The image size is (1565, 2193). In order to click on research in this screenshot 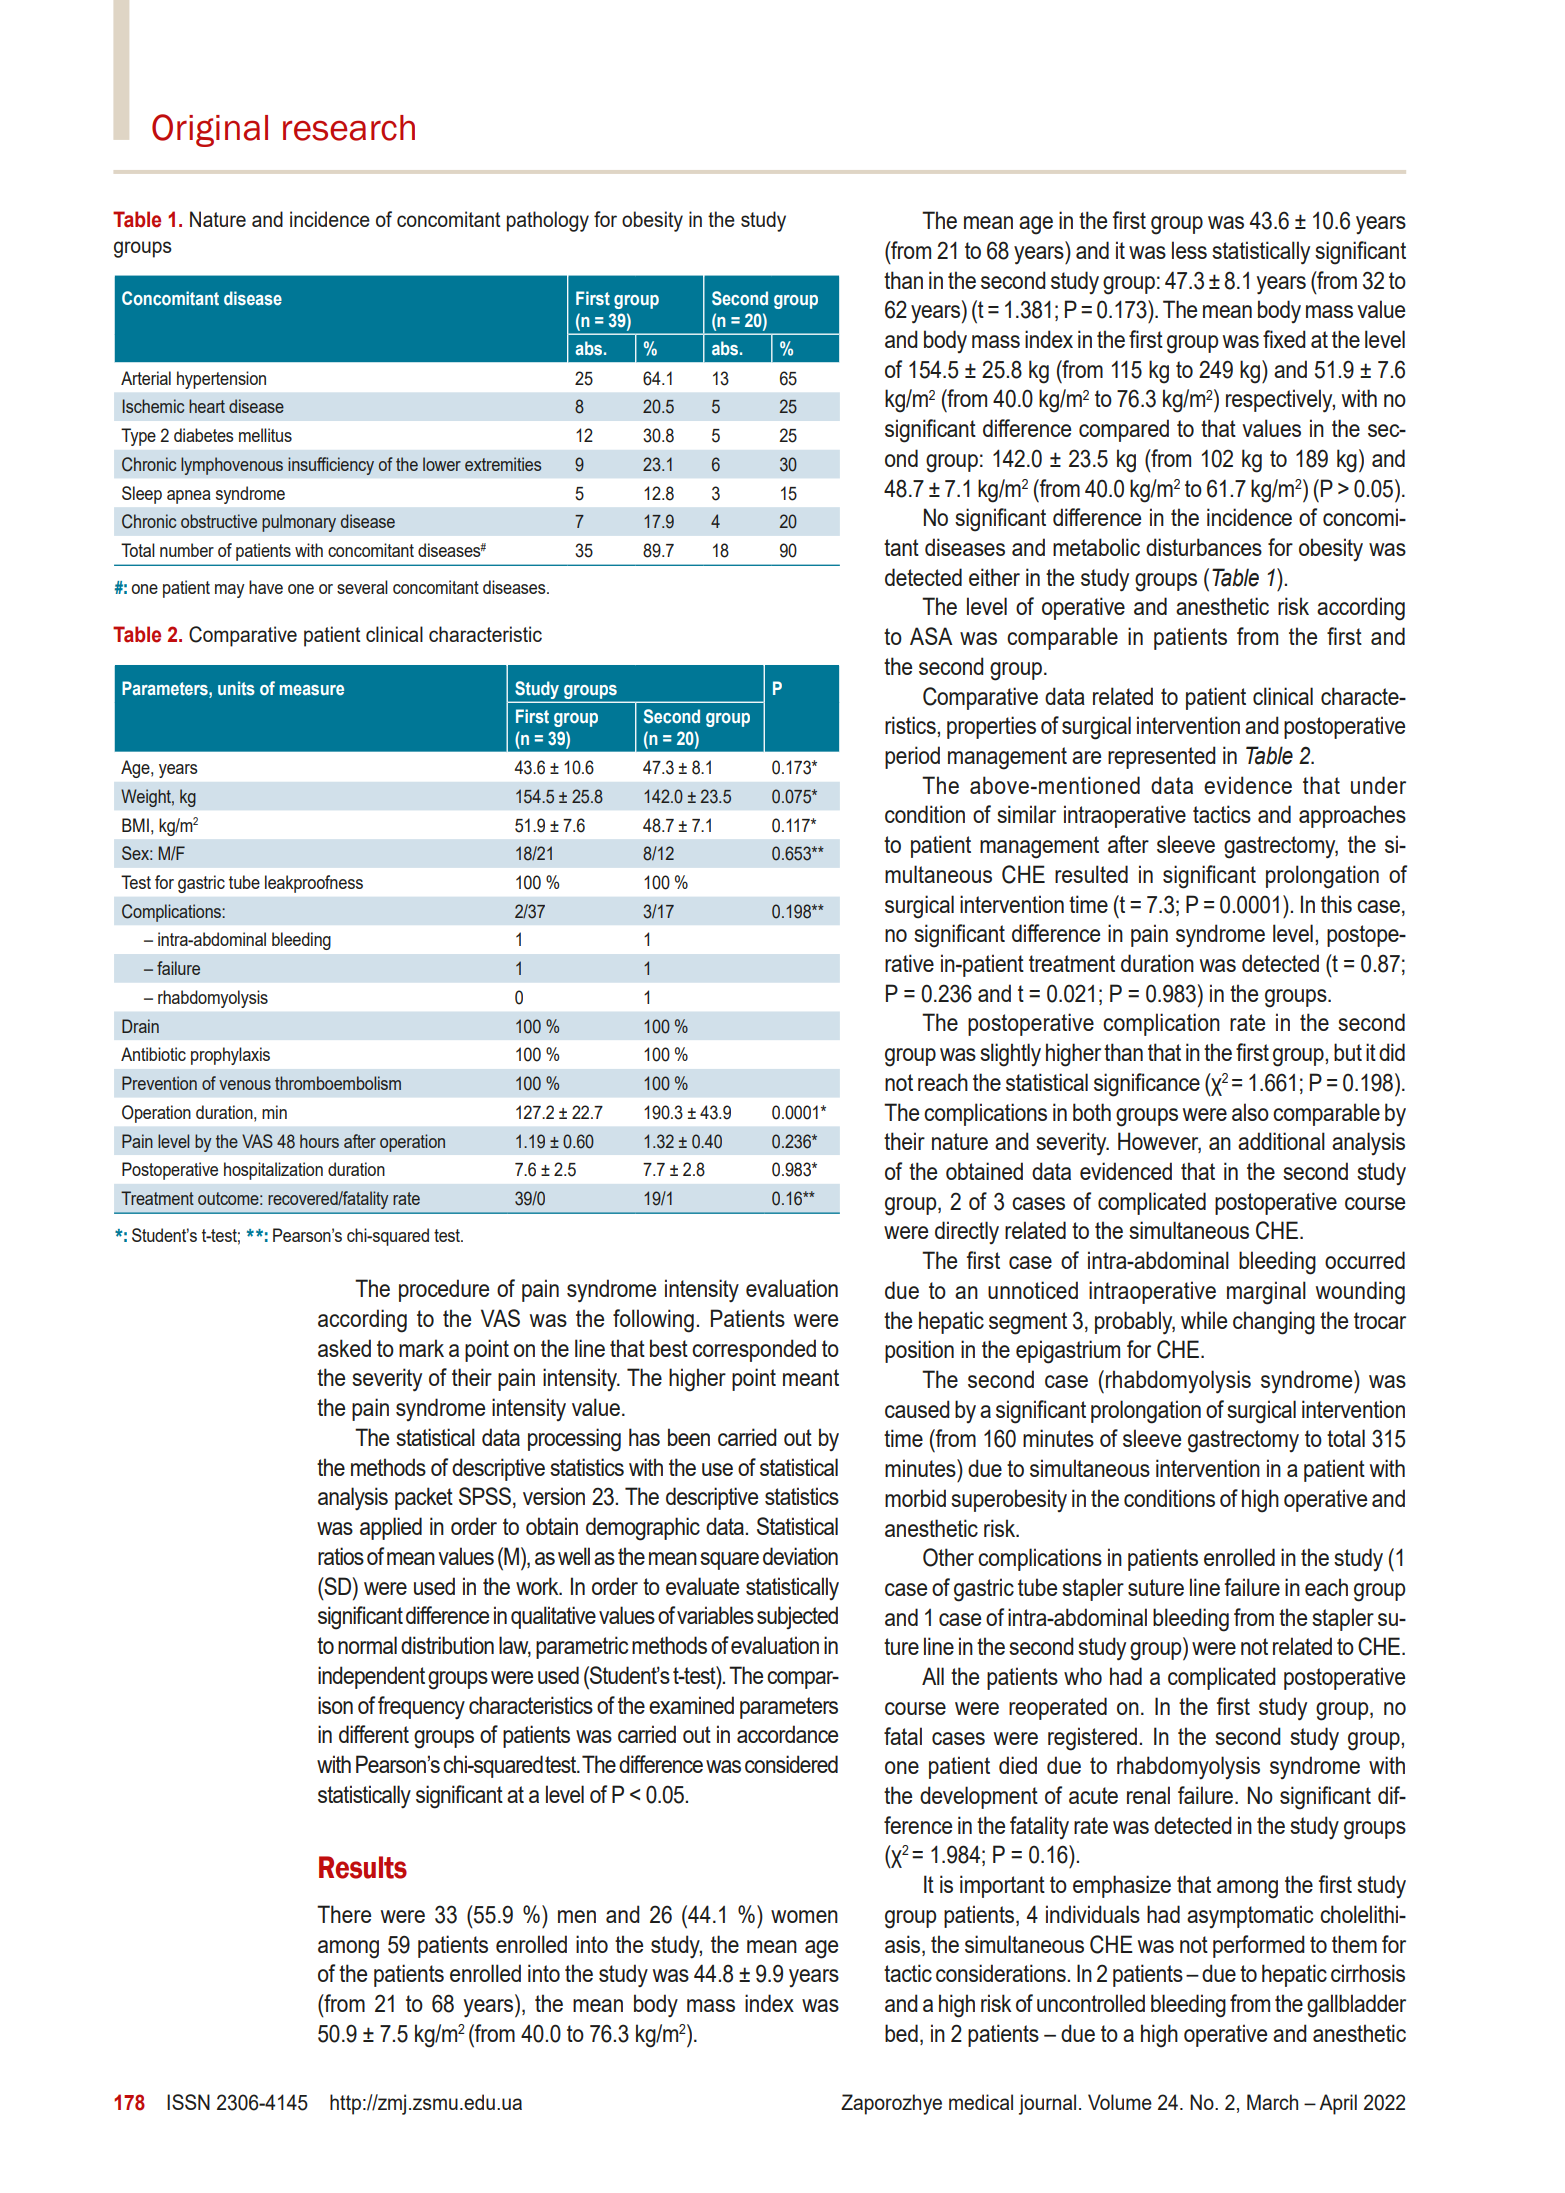, I will do `click(349, 128)`.
